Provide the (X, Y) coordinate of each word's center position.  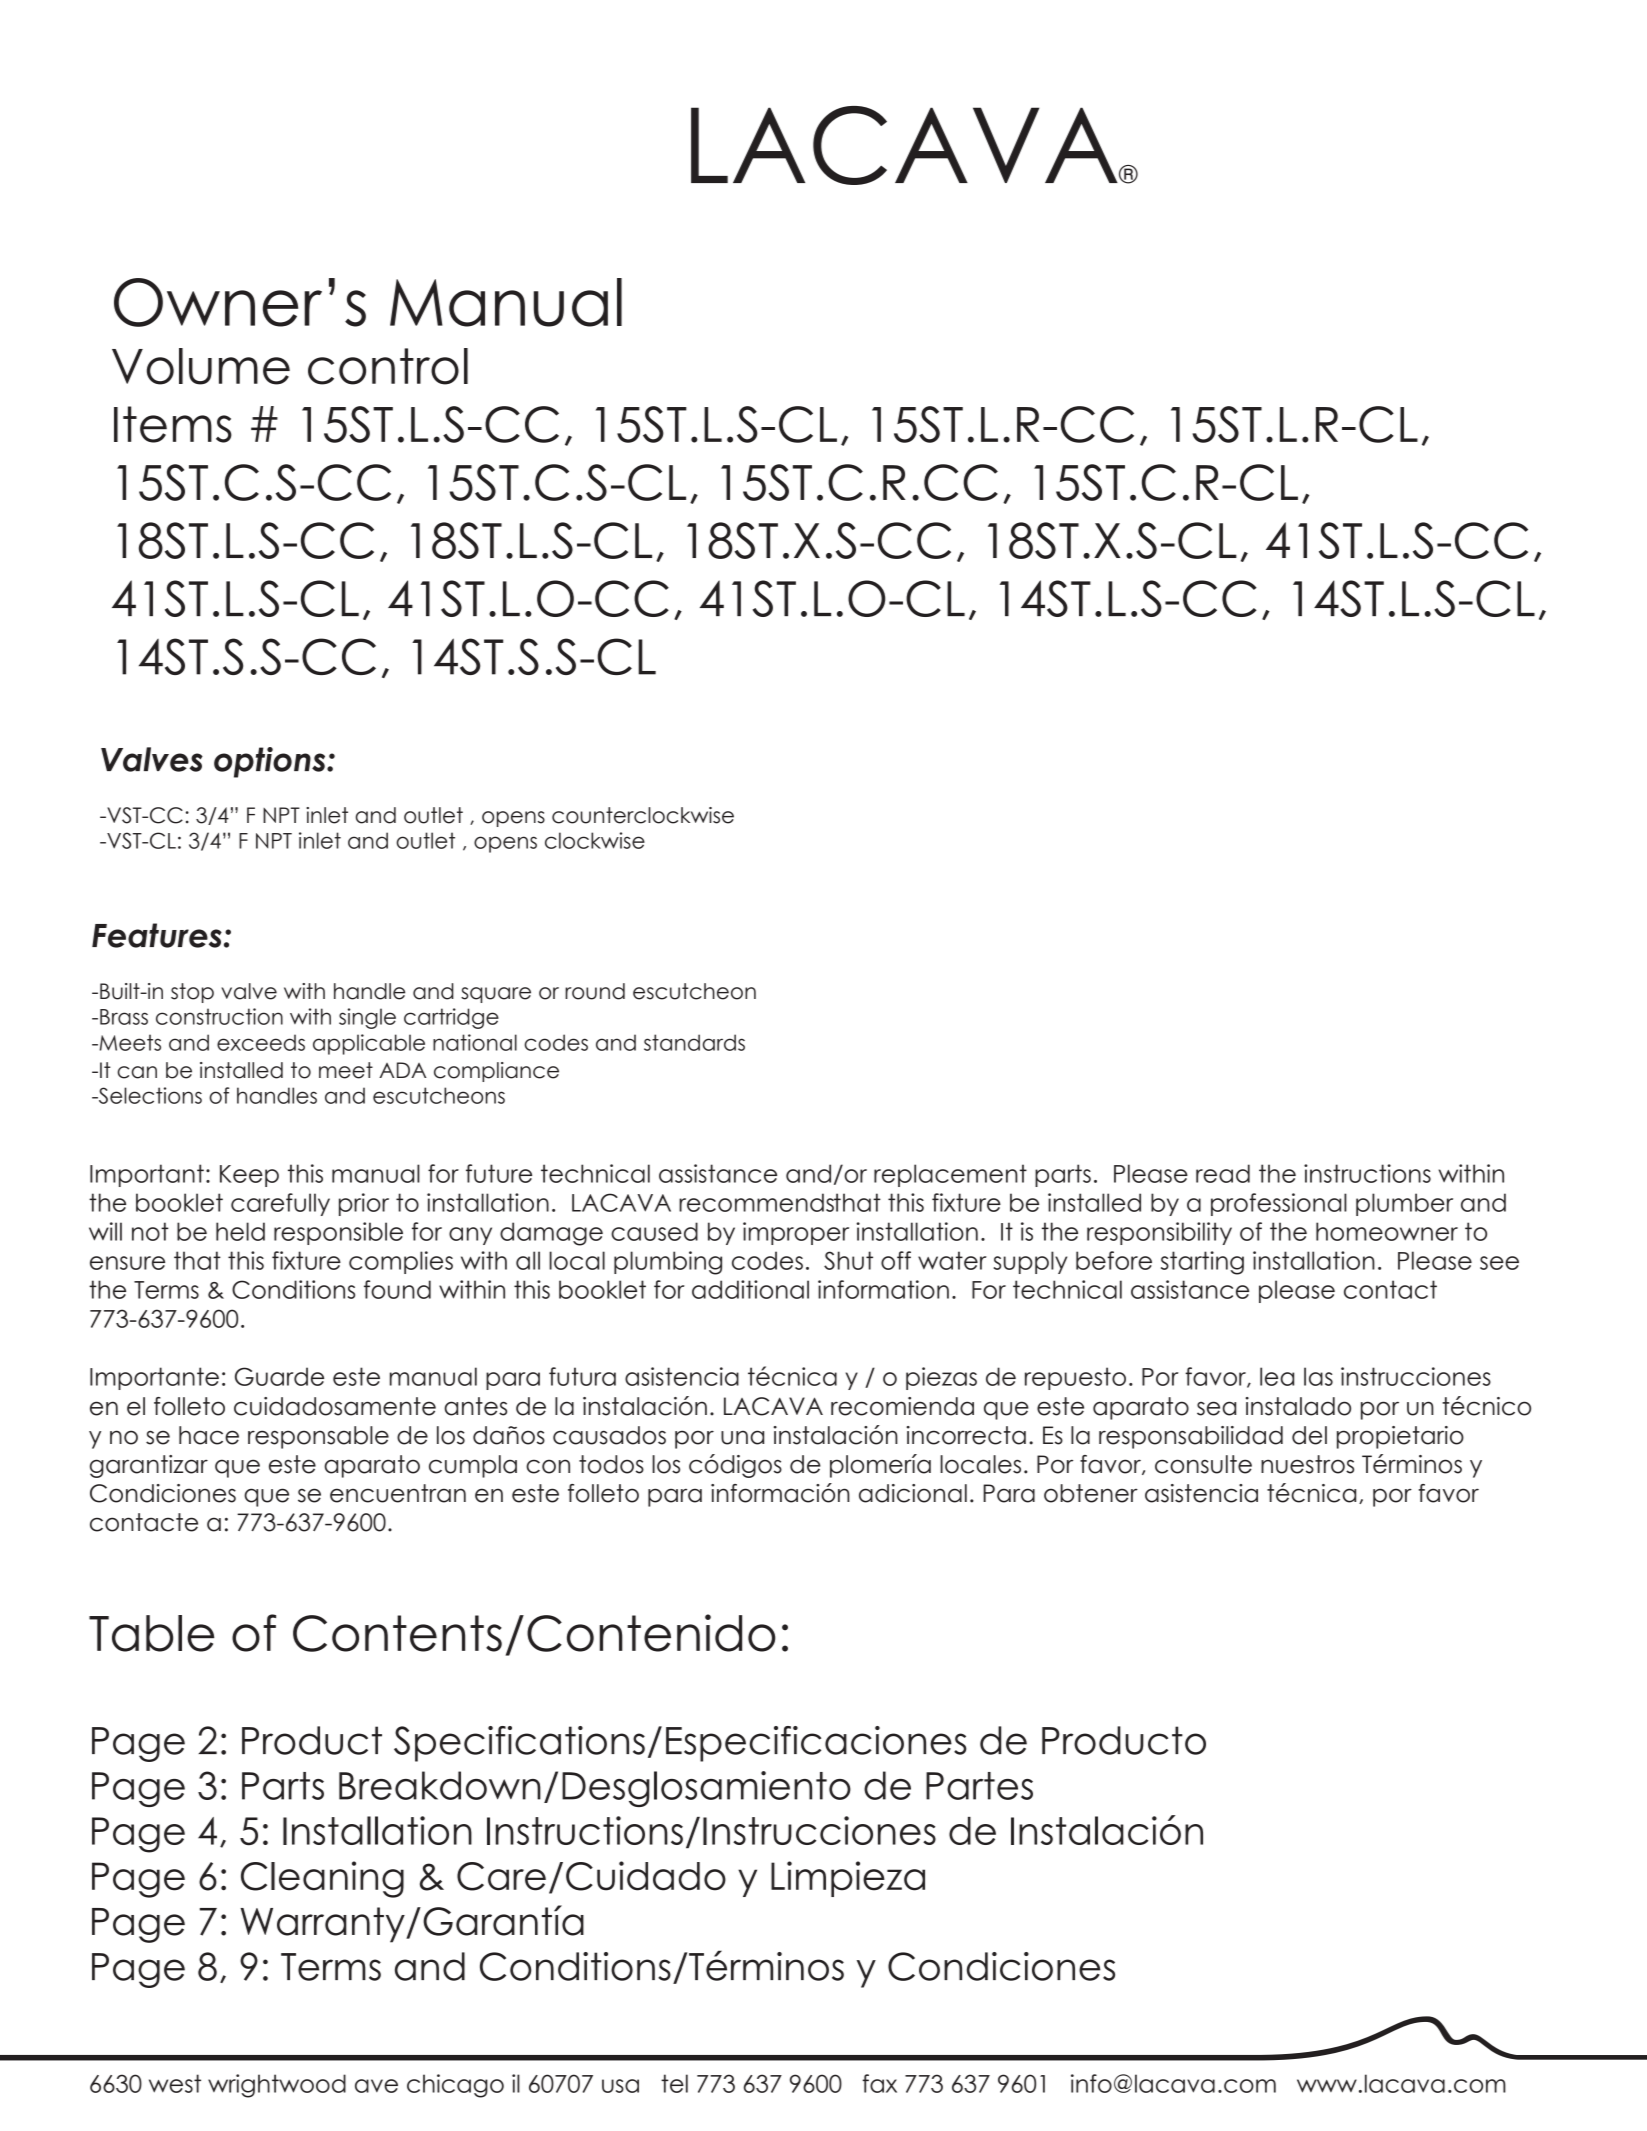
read (1223, 1173)
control (388, 366)
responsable (318, 1437)
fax (879, 2083)
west (175, 2083)
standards (694, 1042)
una (742, 1437)
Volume (201, 366)
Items (173, 424)
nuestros (1307, 1464)
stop (192, 993)
